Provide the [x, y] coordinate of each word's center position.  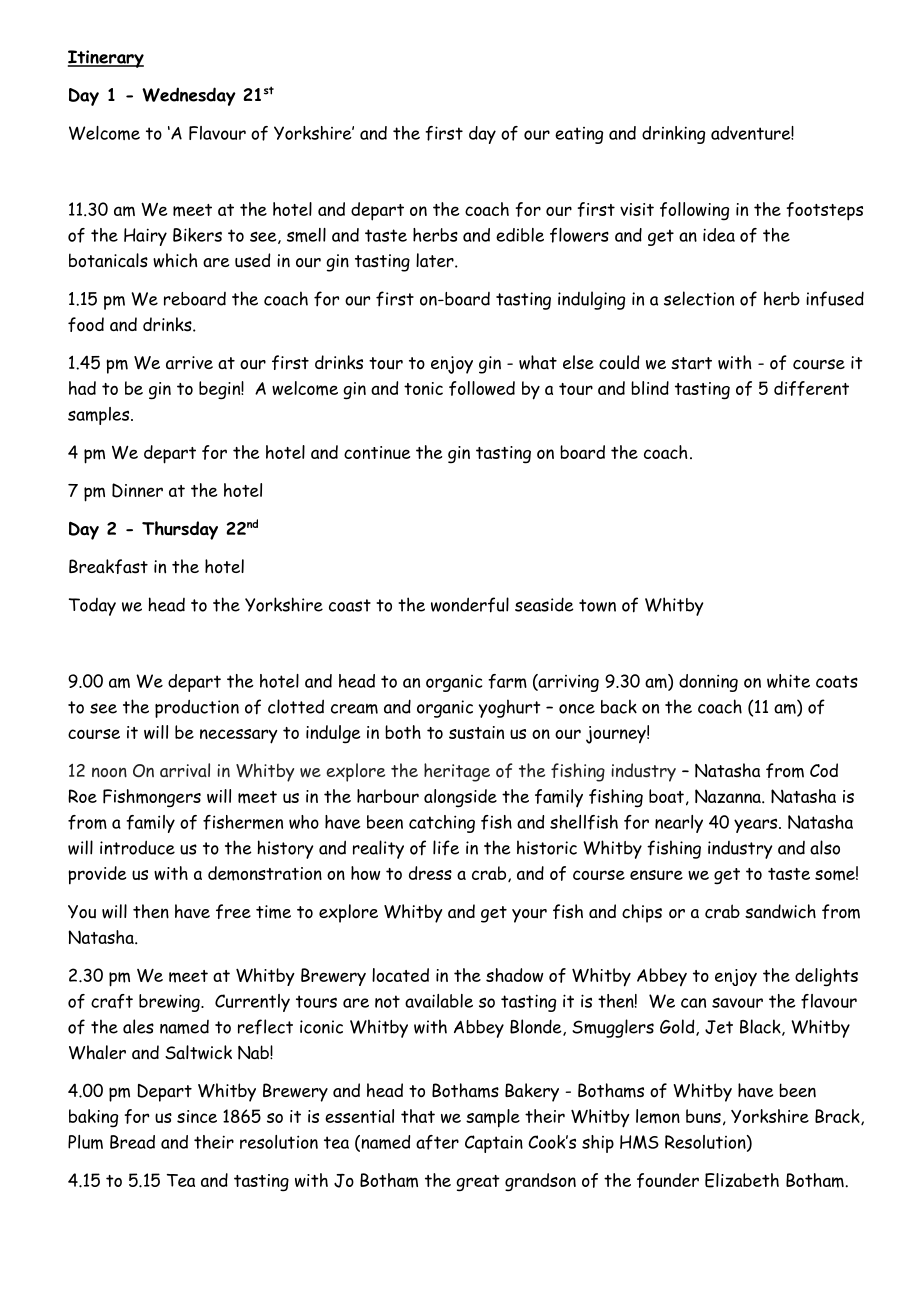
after [437, 1142]
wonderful [470, 605]
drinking [673, 135]
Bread [132, 1142]
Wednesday [189, 96]
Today [92, 607]
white [788, 681]
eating [579, 135]
